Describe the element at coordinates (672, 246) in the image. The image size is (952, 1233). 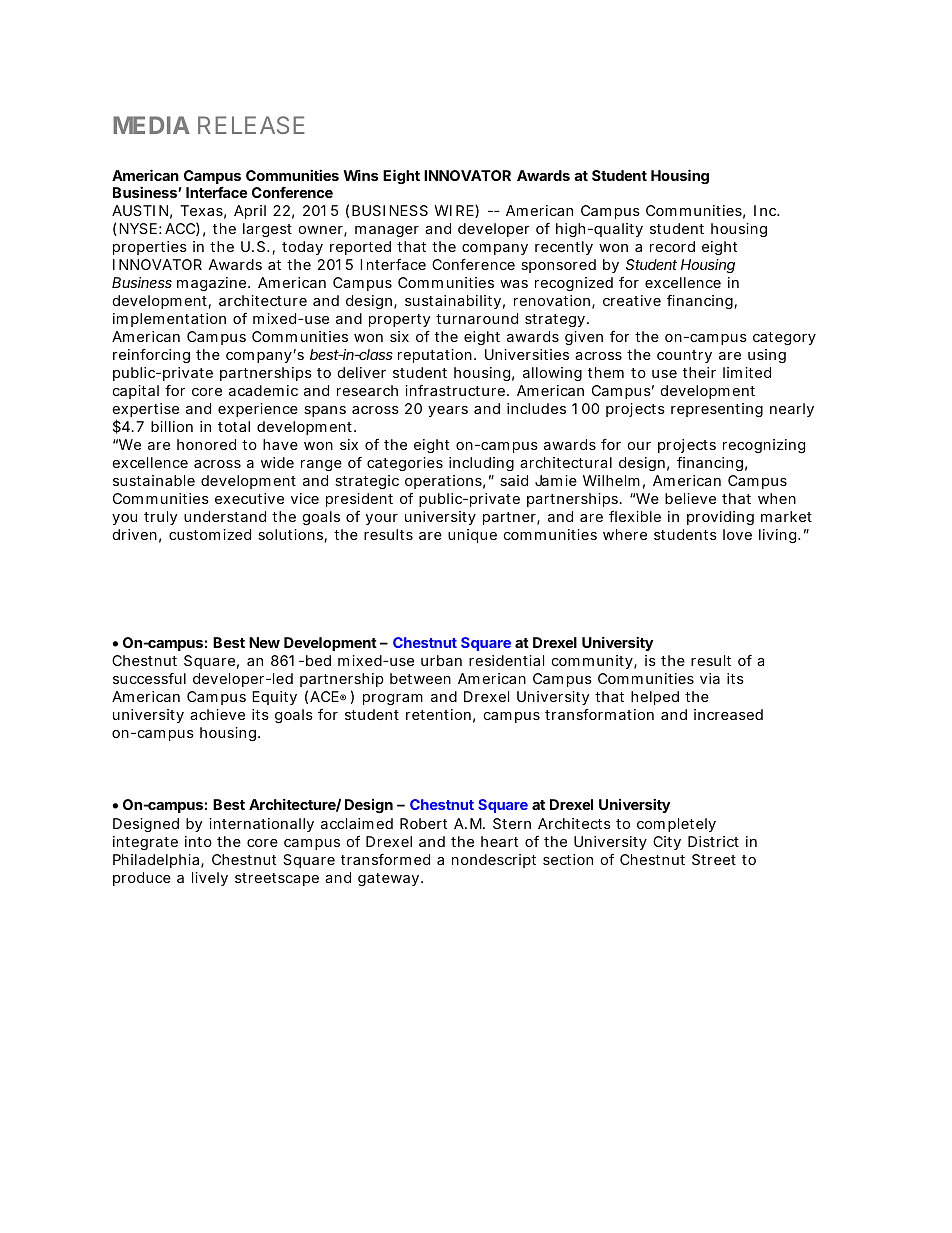
I see `record` at that location.
